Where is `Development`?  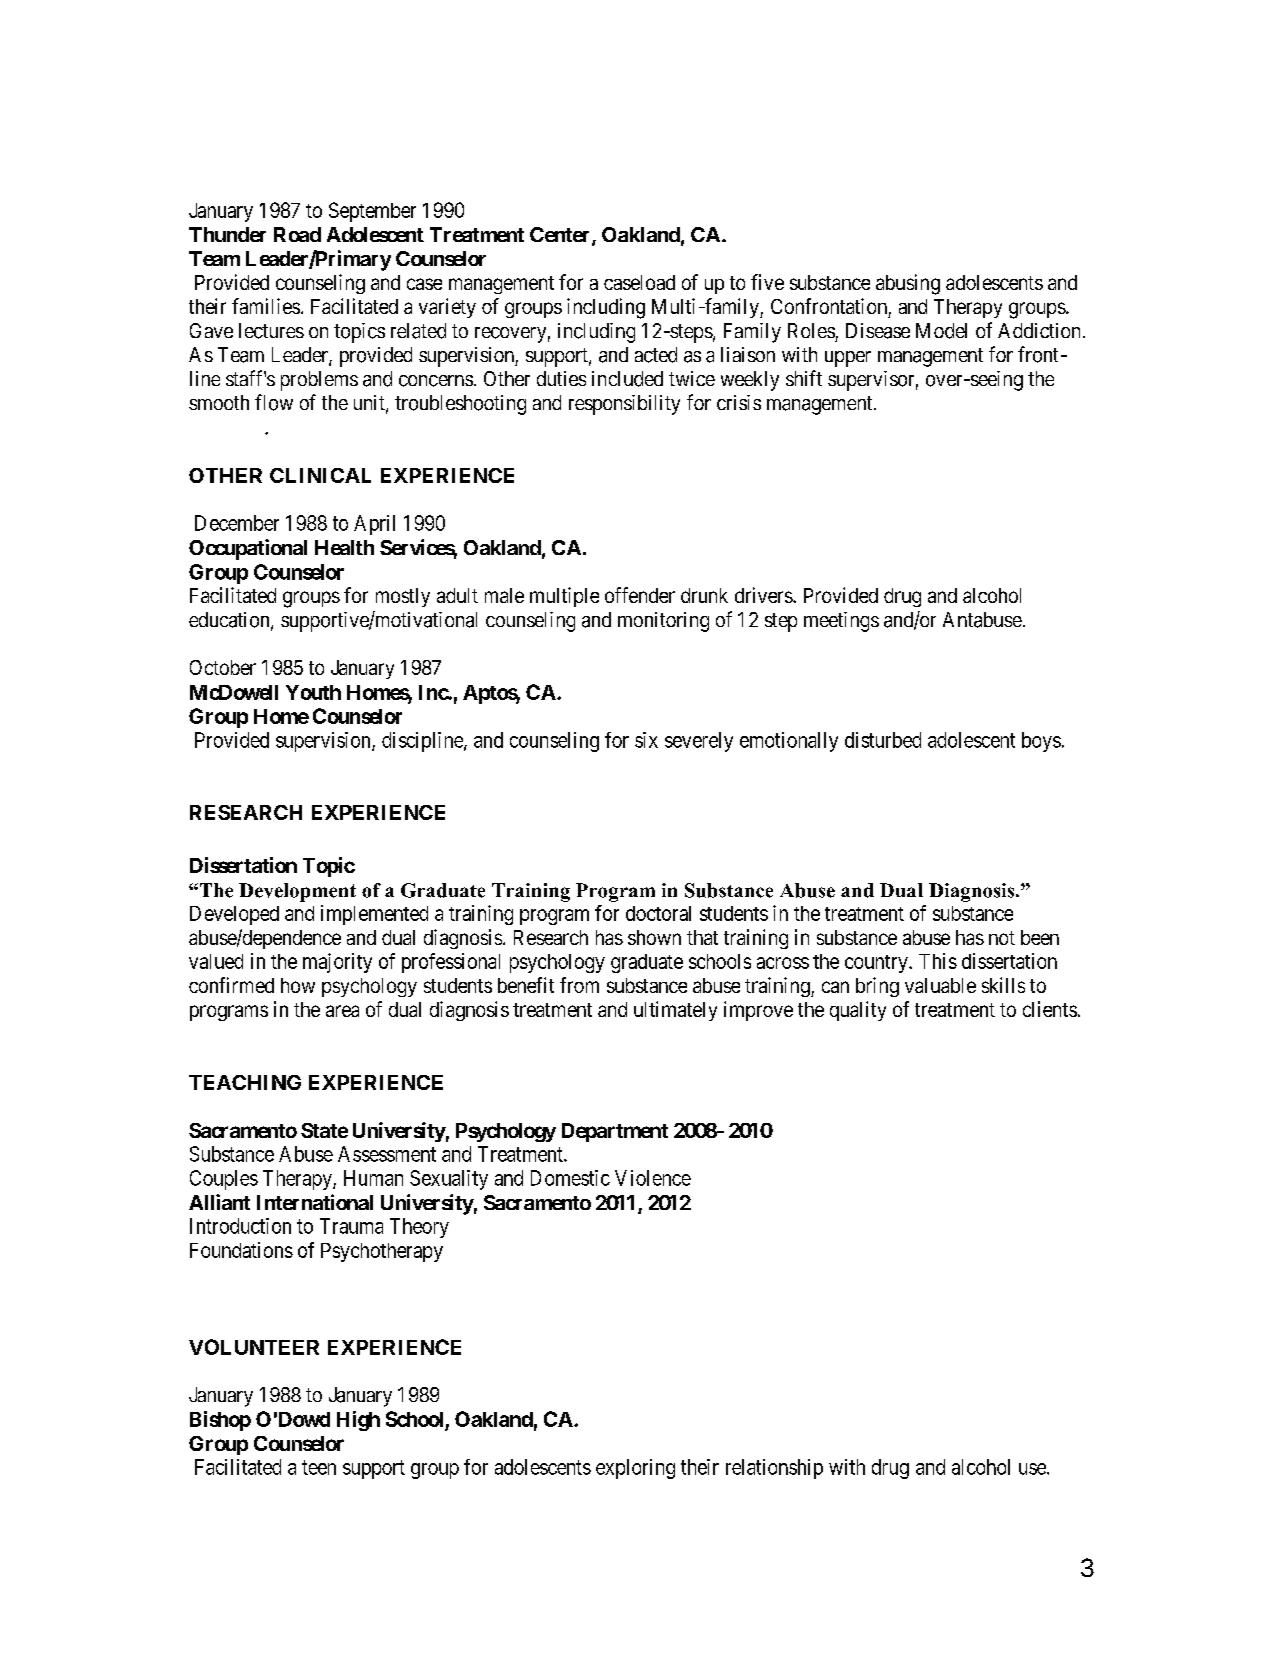 Development is located at coordinates (297, 892).
